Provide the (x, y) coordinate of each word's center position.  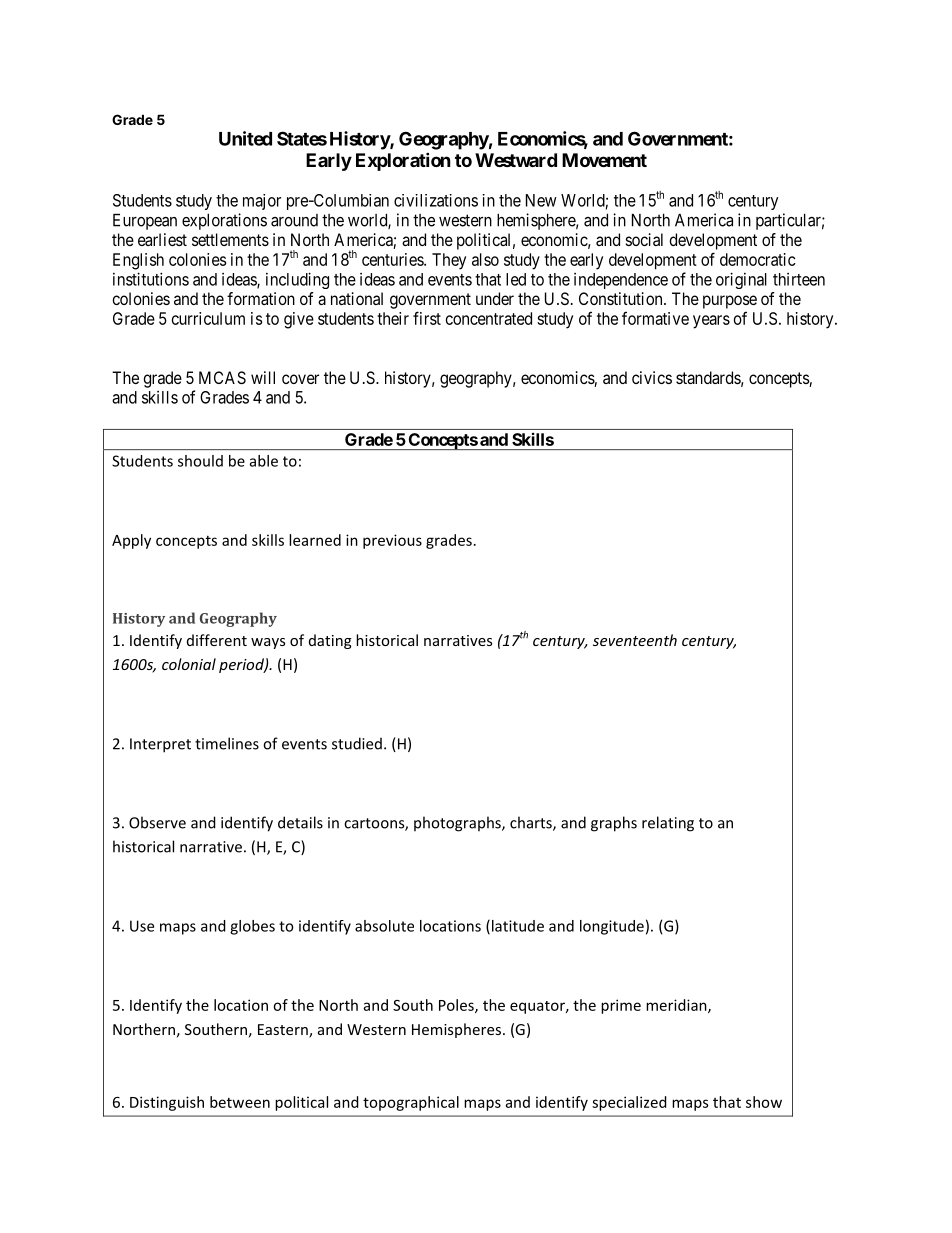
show (764, 1102)
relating (668, 824)
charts (532, 823)
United (245, 138)
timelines (227, 743)
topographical (411, 1103)
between (240, 1102)
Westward (516, 160)
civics (652, 377)
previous (392, 541)
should (200, 461)
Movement (604, 160)
